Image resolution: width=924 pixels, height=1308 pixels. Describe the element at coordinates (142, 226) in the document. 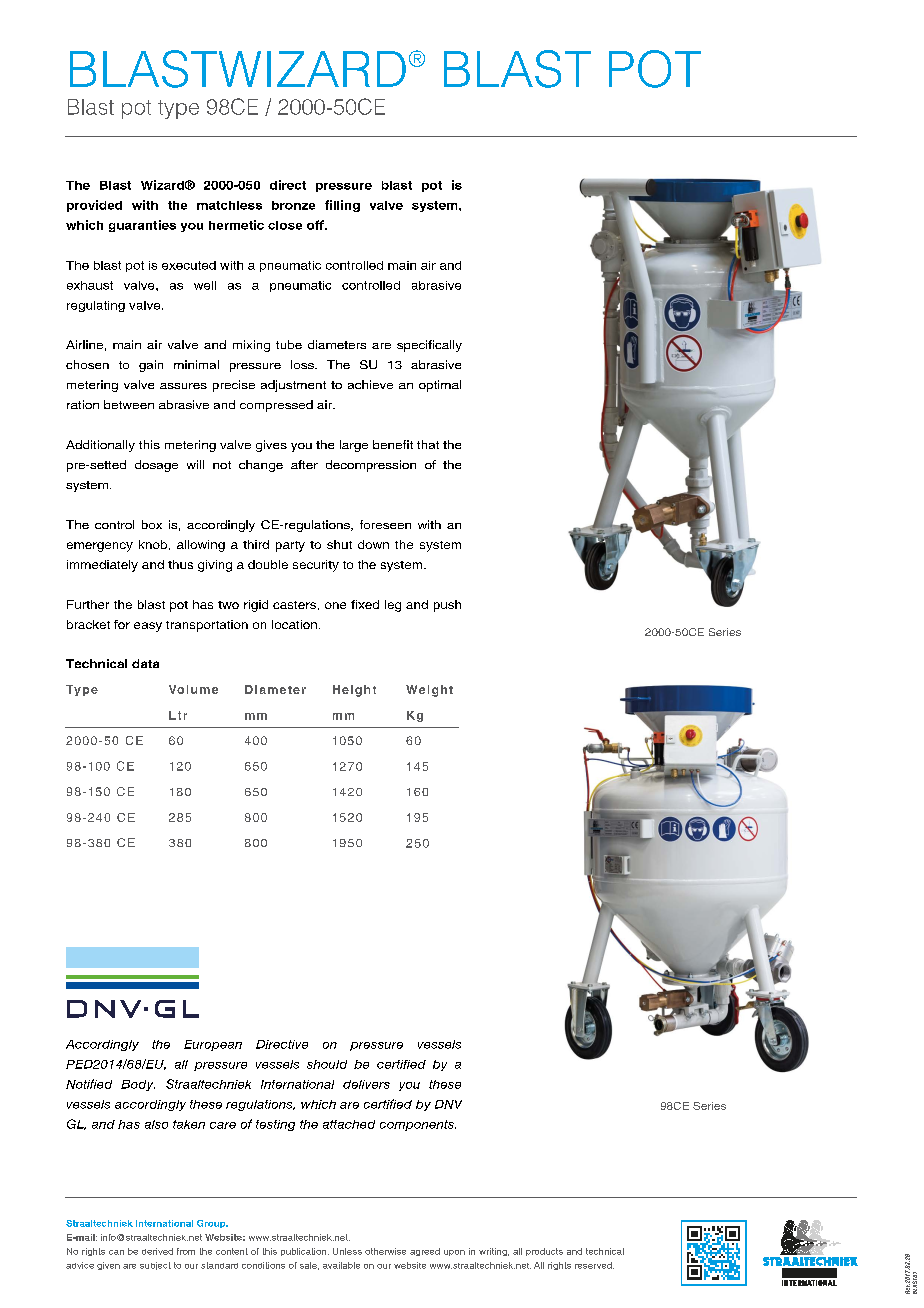

I see `guaranties` at that location.
